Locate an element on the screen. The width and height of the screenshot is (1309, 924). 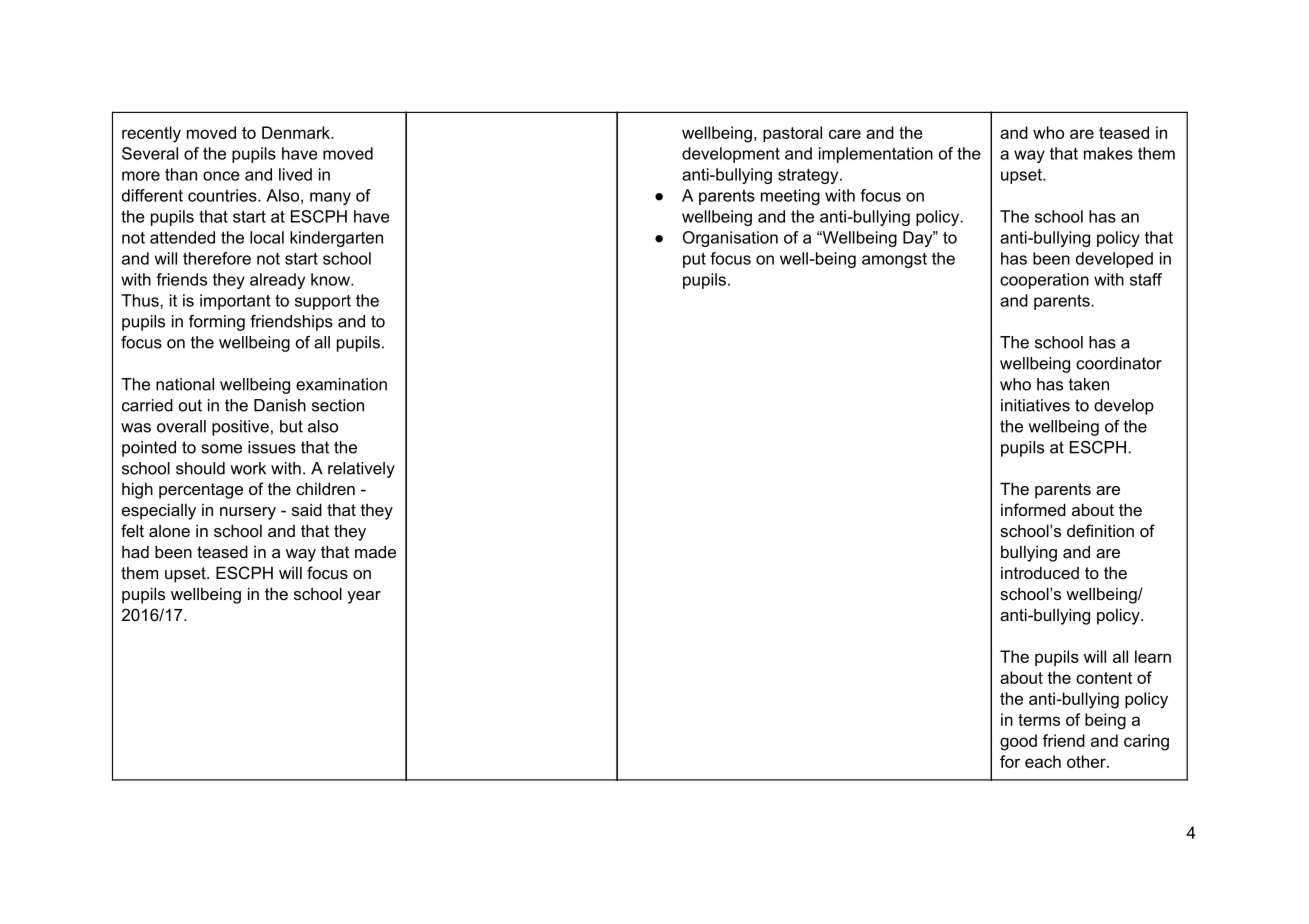
good is located at coordinates (1018, 742).
